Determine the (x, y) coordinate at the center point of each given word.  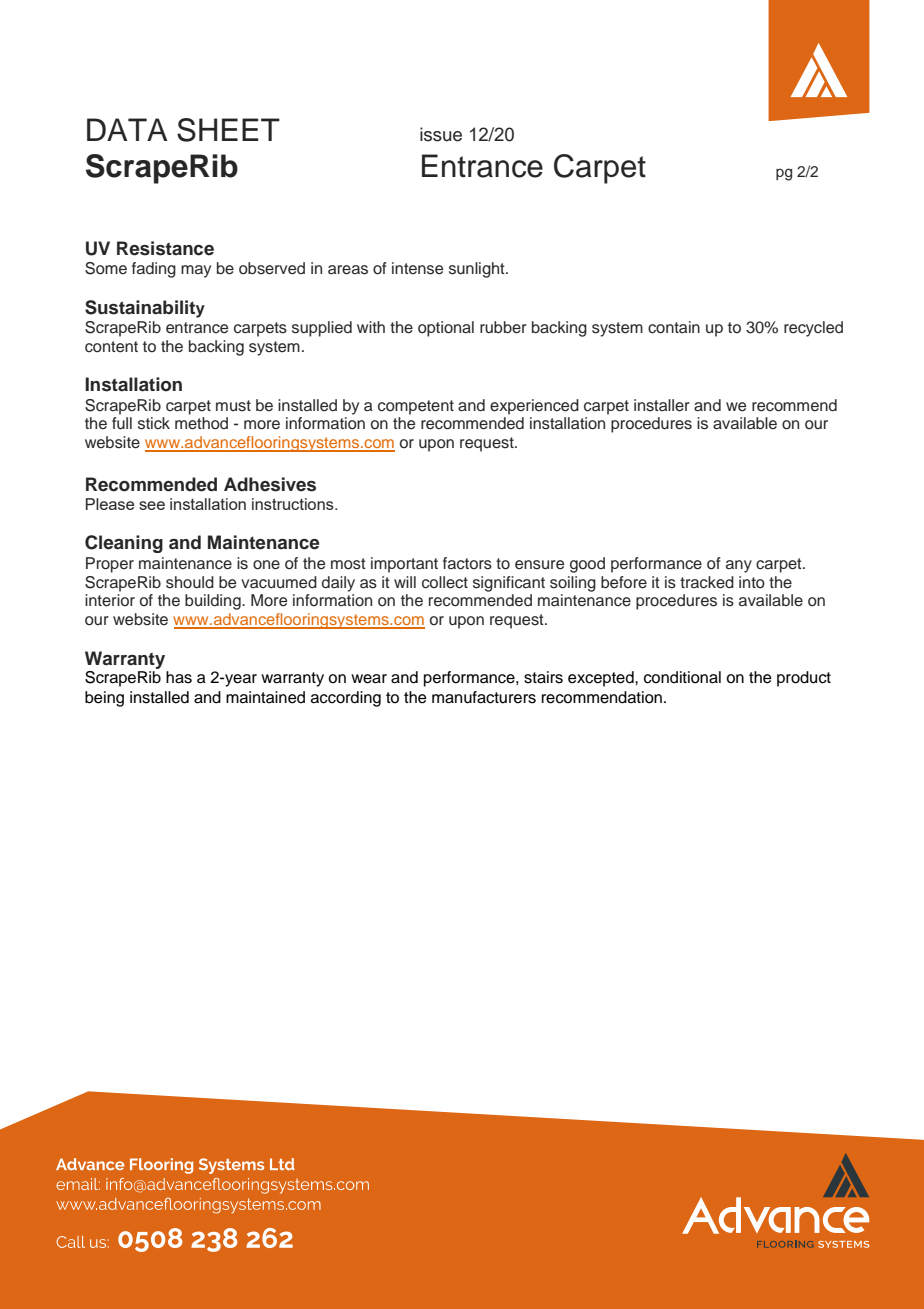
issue (441, 134)
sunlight (478, 270)
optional (446, 329)
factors (467, 563)
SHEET (228, 130)
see (152, 505)
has (179, 677)
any (739, 566)
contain (674, 327)
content (111, 347)
